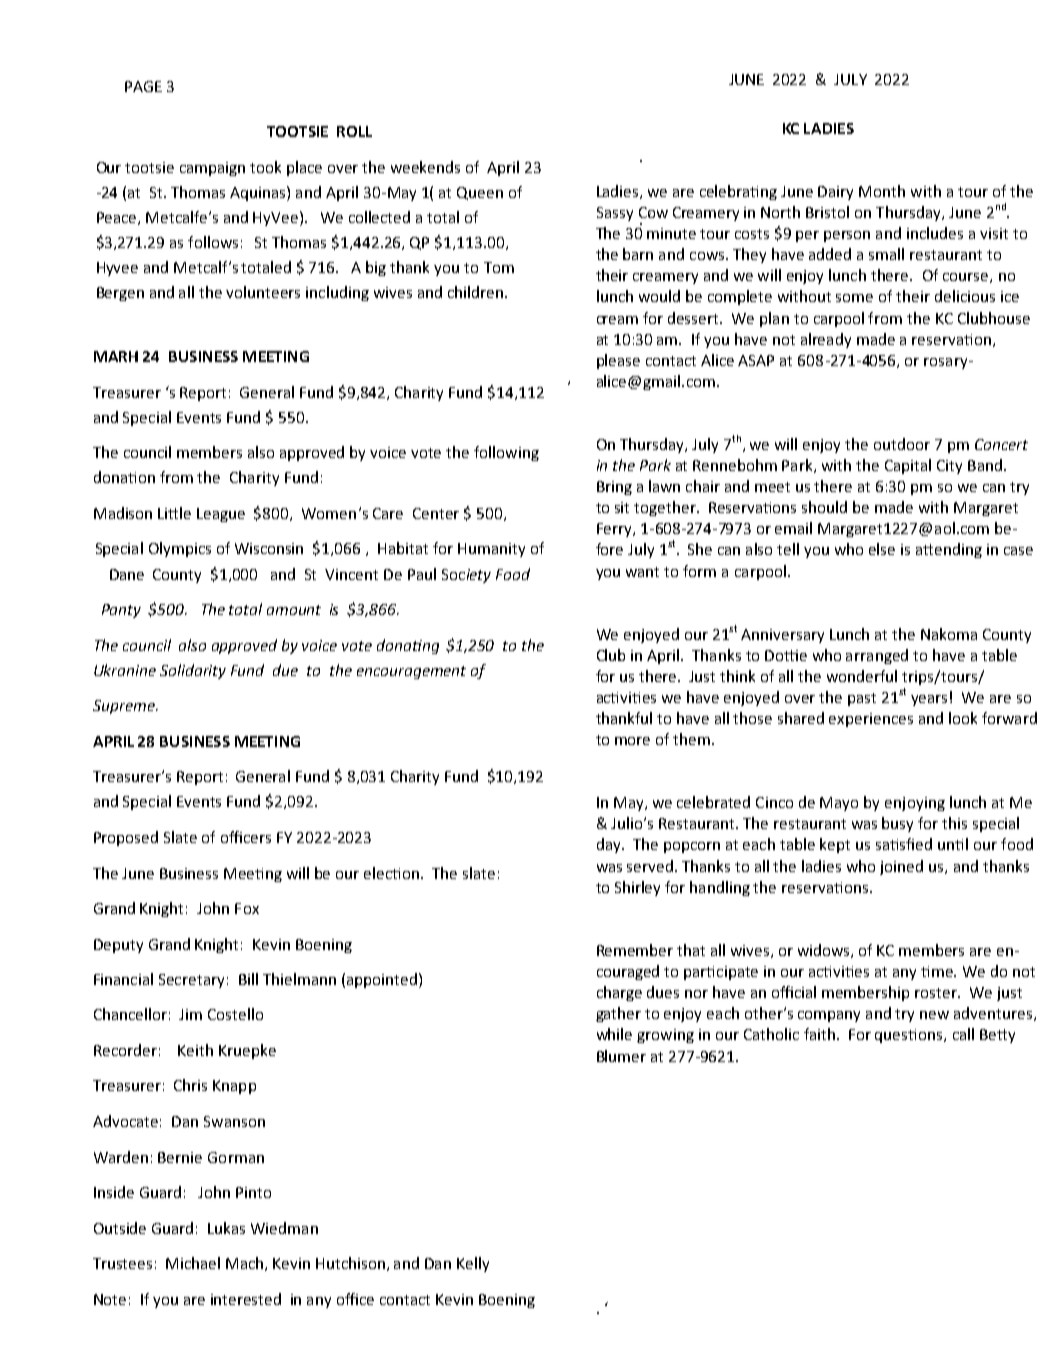 This screenshot has width=1058, height=1370. I want to click on joined, so click(901, 867).
